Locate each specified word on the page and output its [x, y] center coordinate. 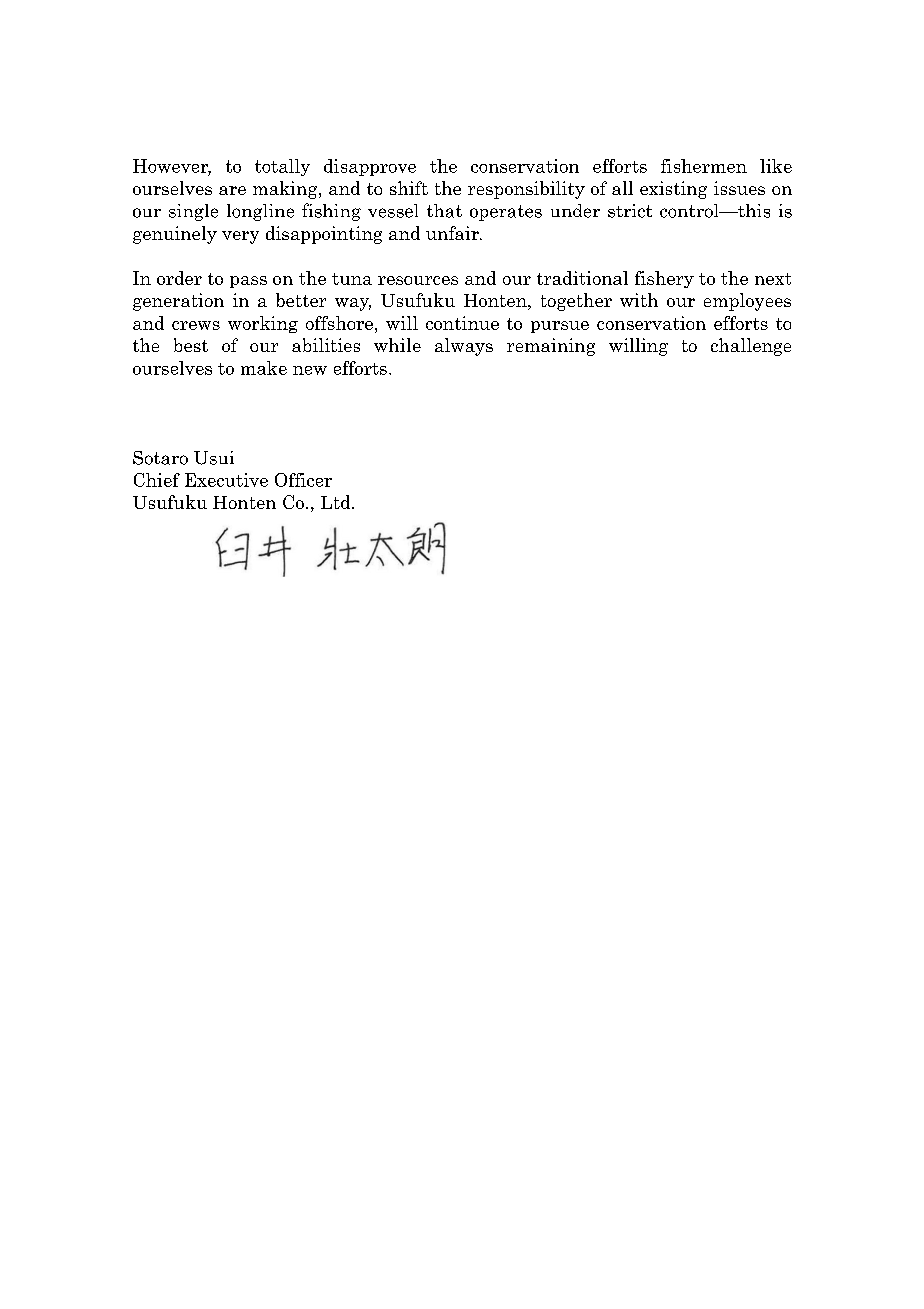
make [264, 368]
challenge [751, 347]
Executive [226, 480]
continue [462, 323]
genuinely [175, 235]
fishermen [704, 166]
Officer [303, 480]
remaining [551, 347]
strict [630, 211]
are [232, 190]
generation [178, 302]
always [464, 347]
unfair [453, 233]
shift [409, 188]
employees [747, 302]
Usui [214, 458]
